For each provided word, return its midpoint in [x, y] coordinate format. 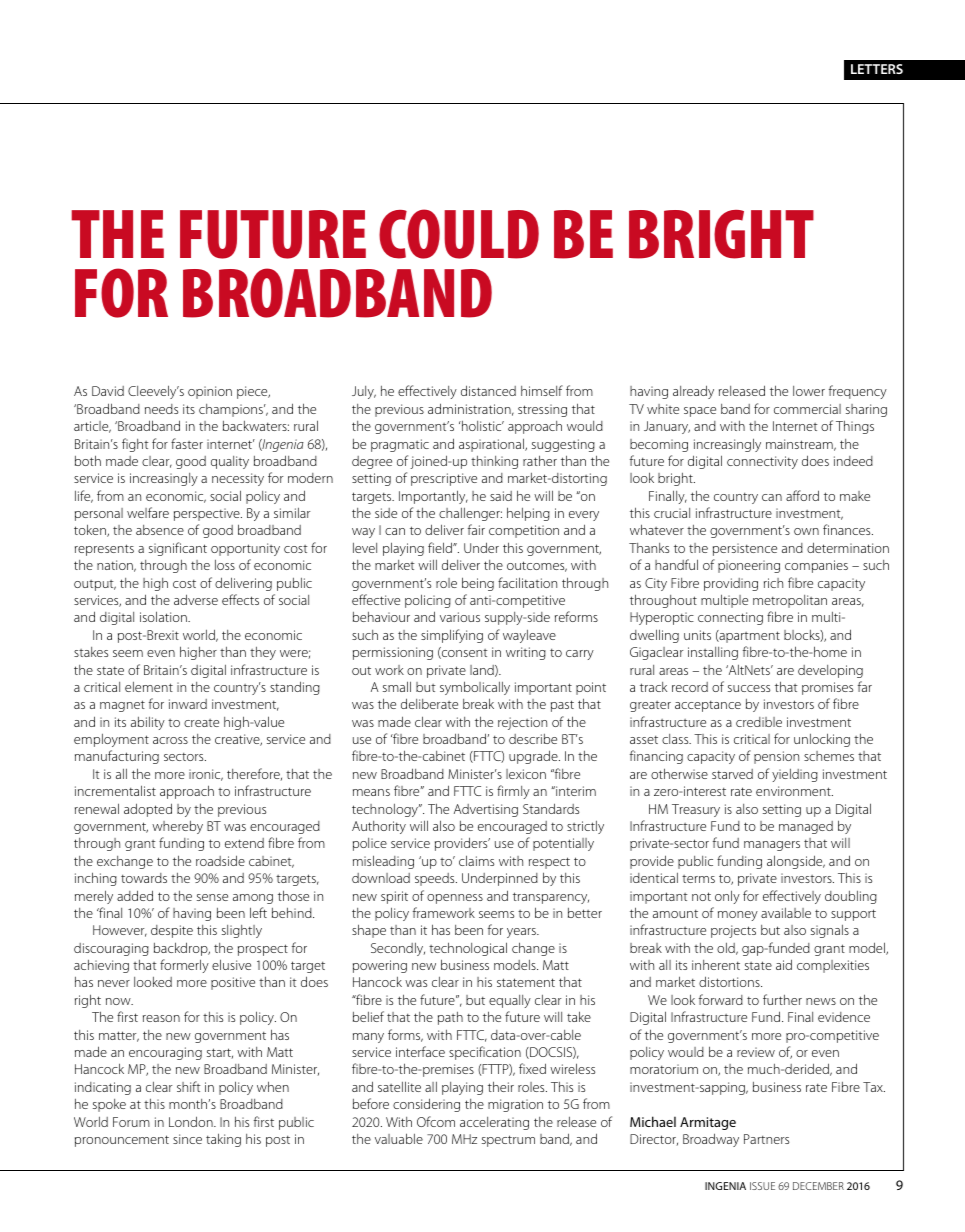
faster [187, 443]
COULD [459, 234]
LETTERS [877, 69]
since [187, 1139]
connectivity [762, 462]
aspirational [492, 445]
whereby [177, 827]
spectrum [508, 1141]
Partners [766, 1139]
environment [794, 791]
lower [809, 391]
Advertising [486, 810]
